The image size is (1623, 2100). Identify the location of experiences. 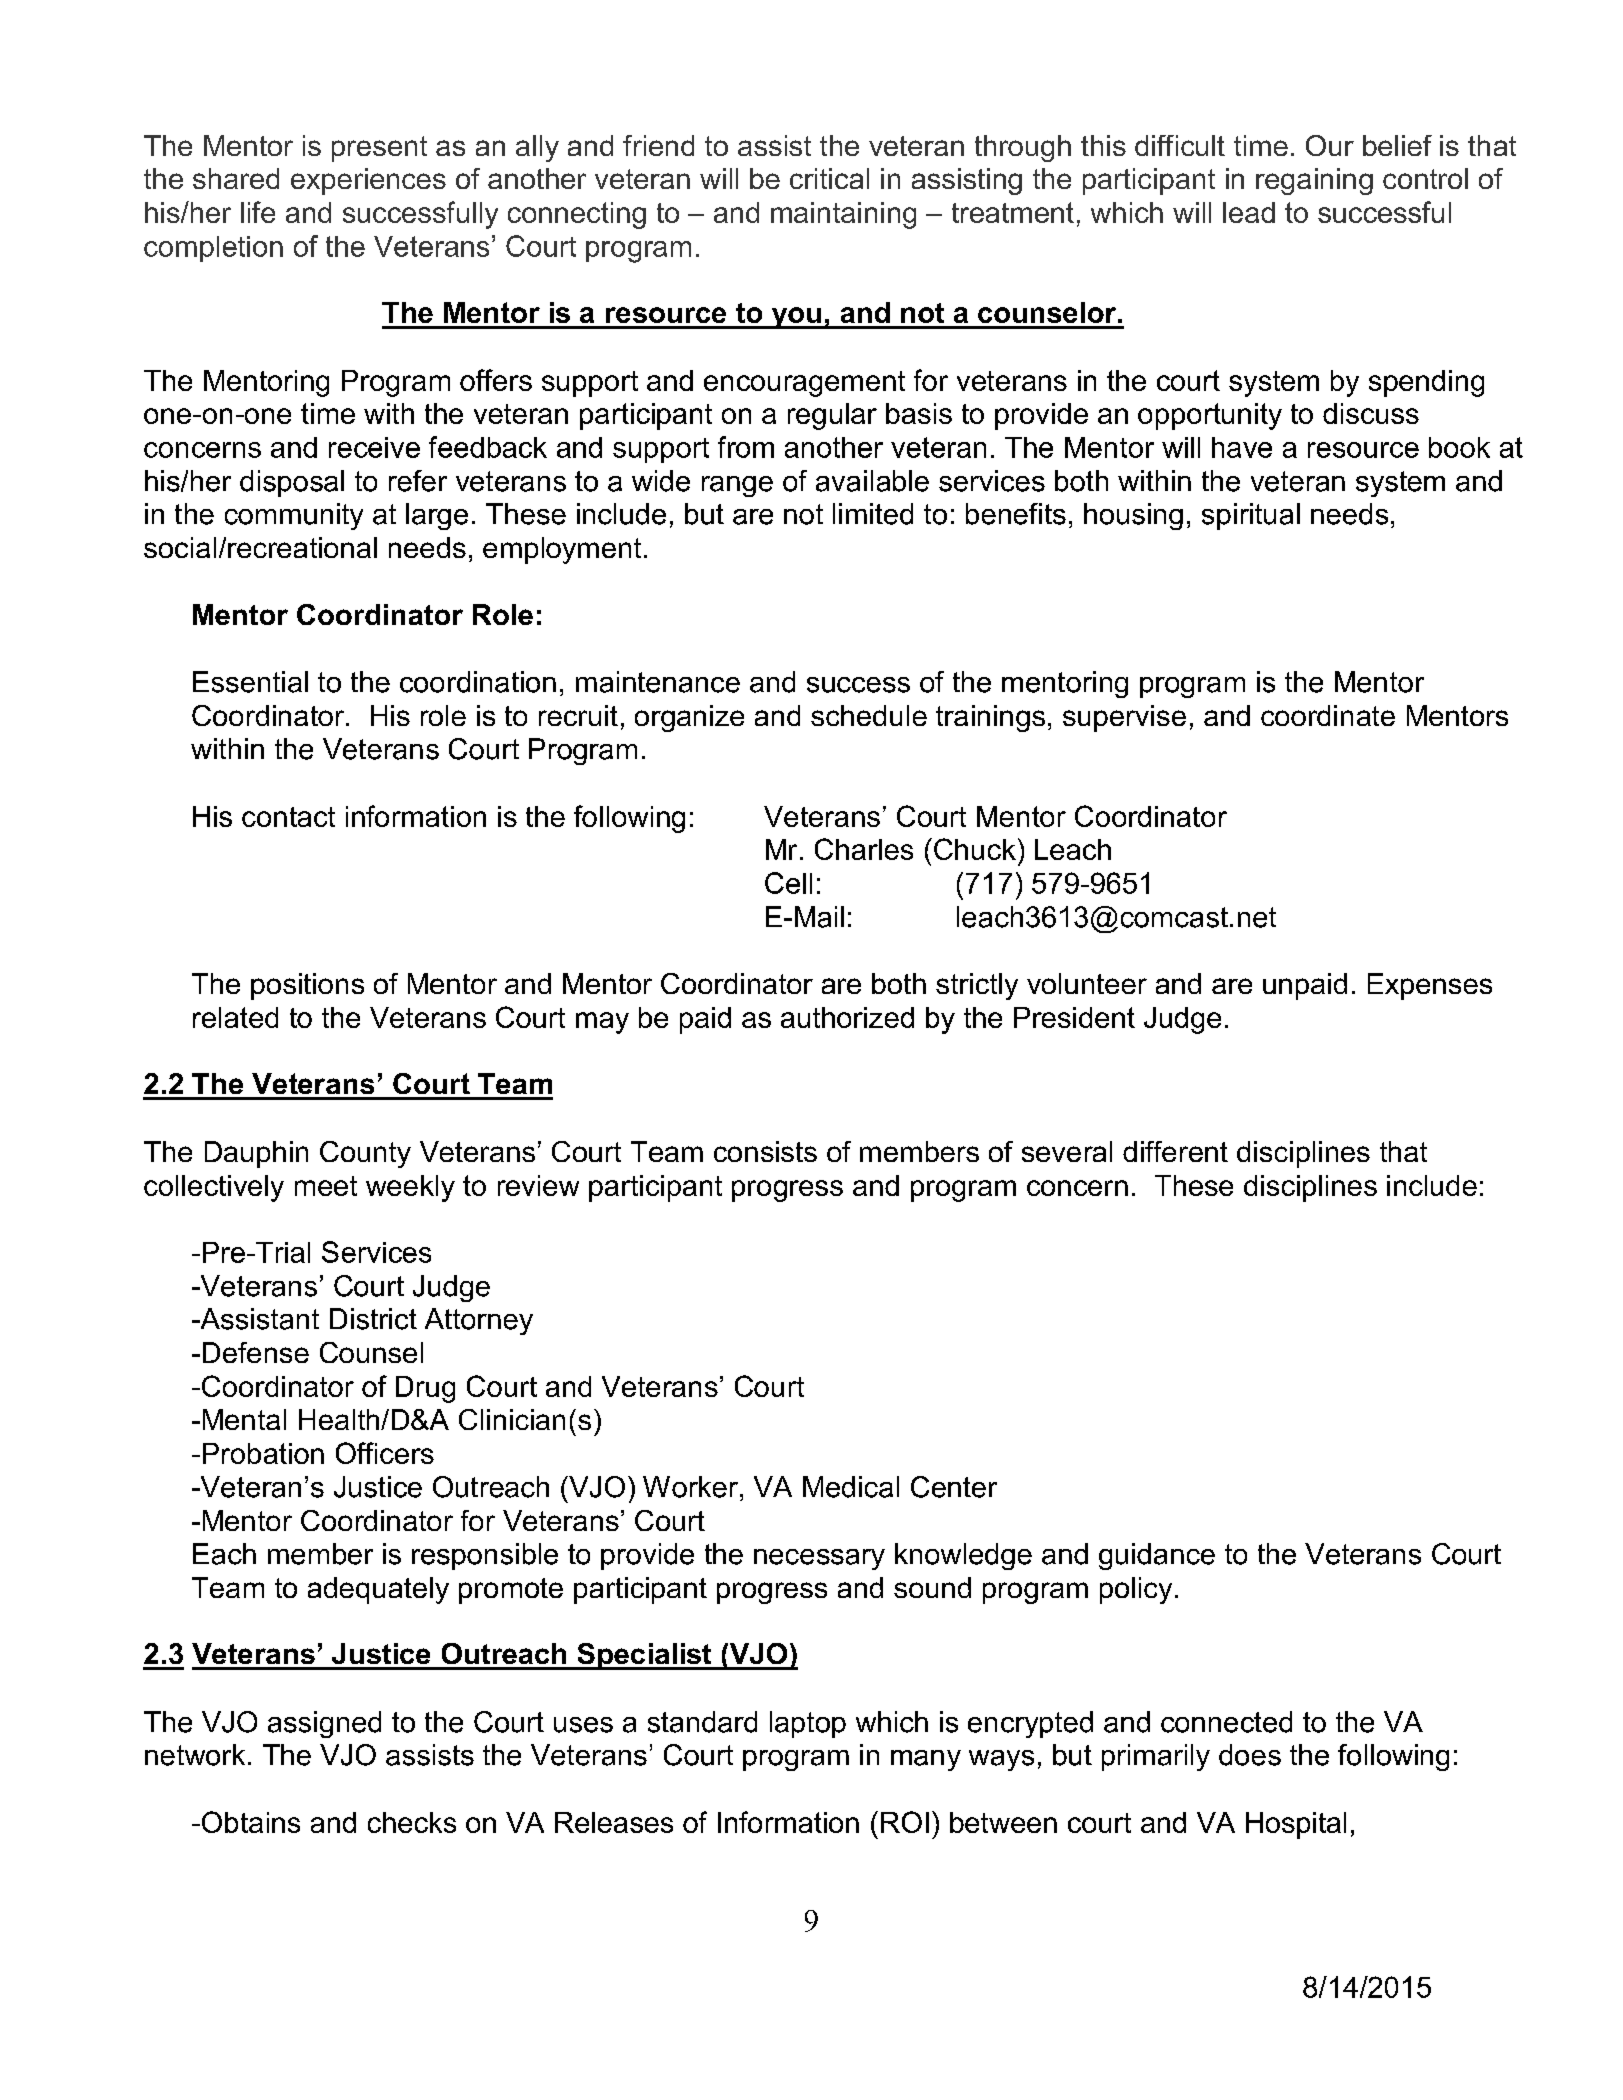
(368, 181).
